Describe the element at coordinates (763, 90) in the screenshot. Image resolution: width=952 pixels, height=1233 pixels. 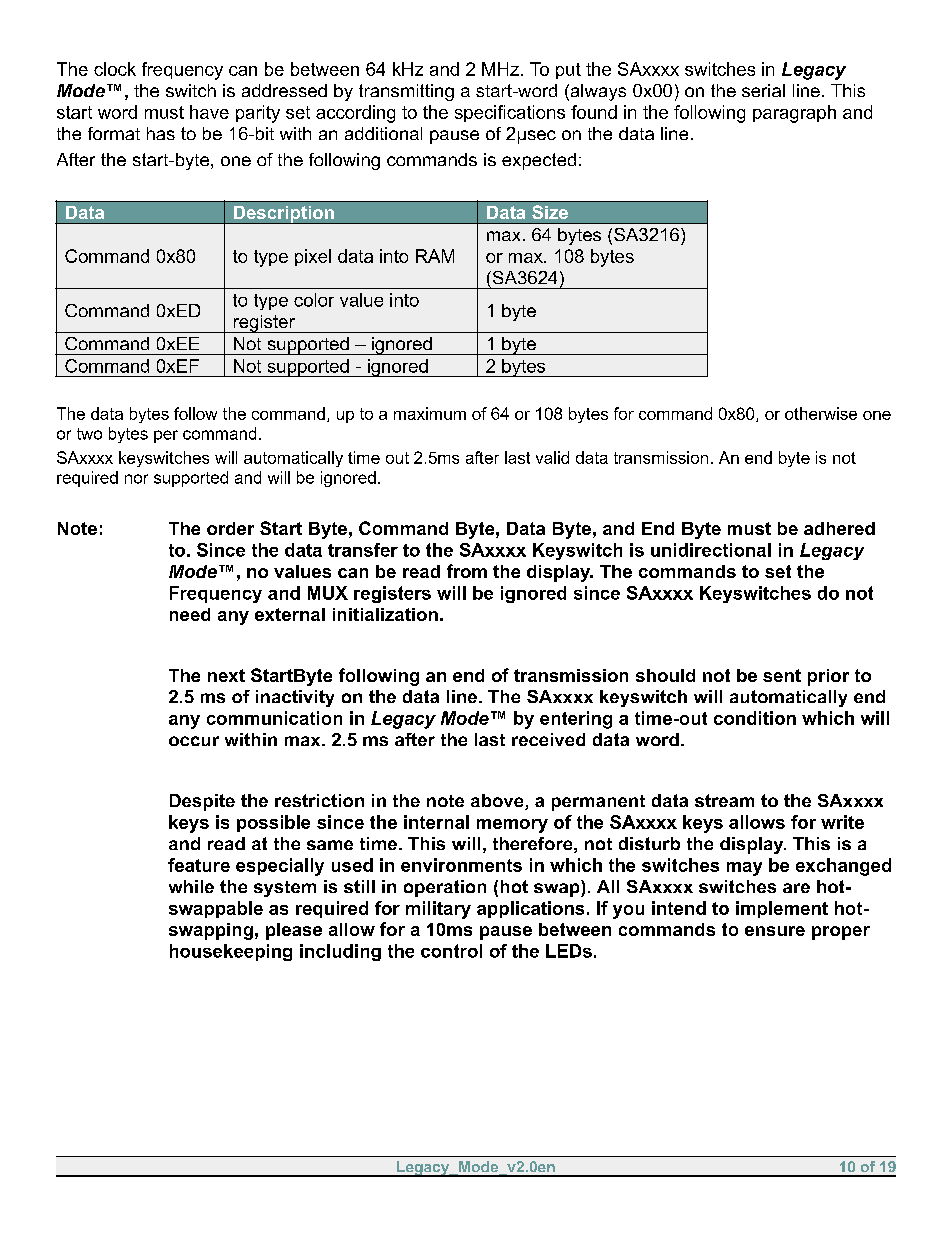
I see `serial` at that location.
